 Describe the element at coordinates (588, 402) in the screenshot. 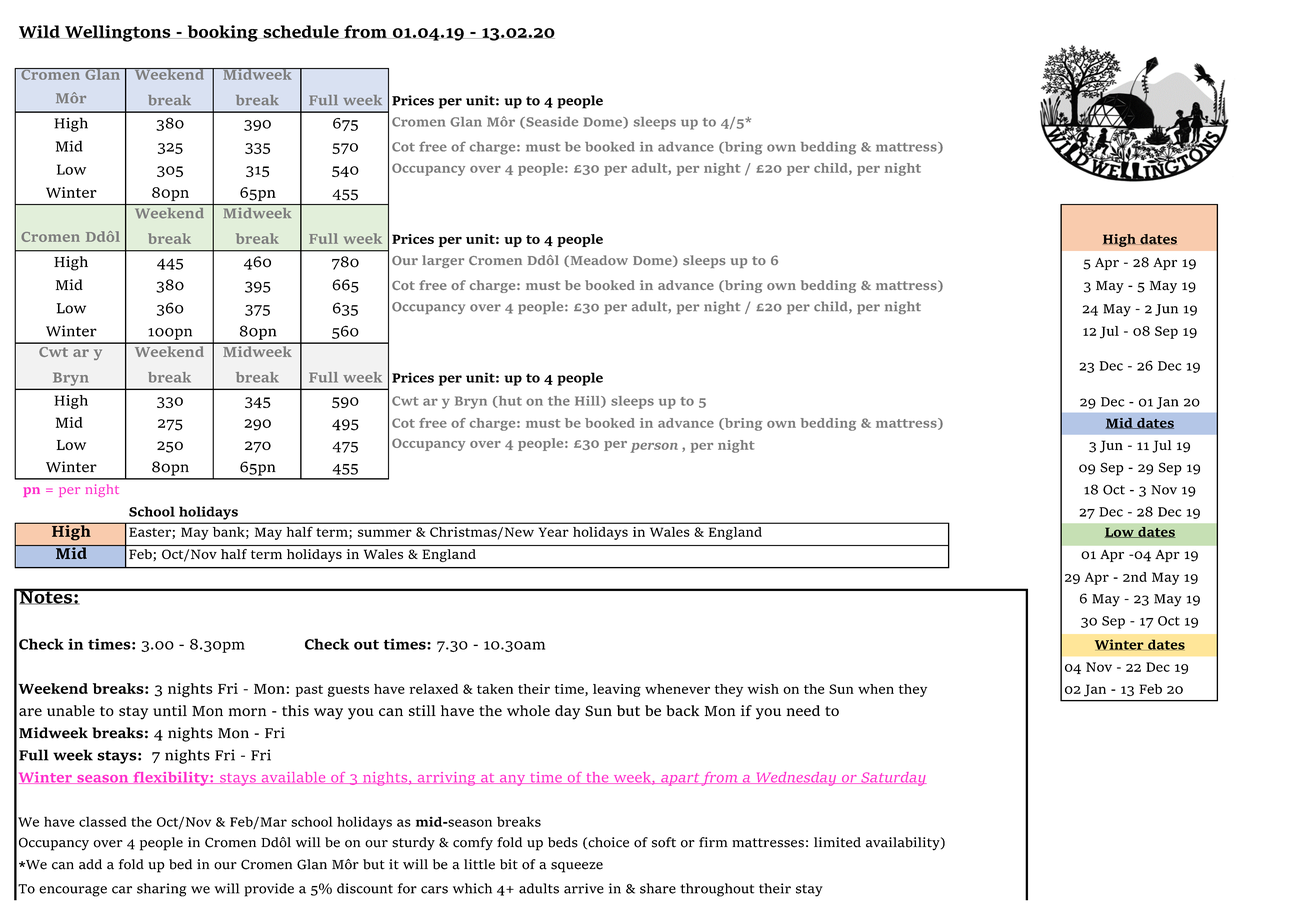

I see `Hill` at that location.
